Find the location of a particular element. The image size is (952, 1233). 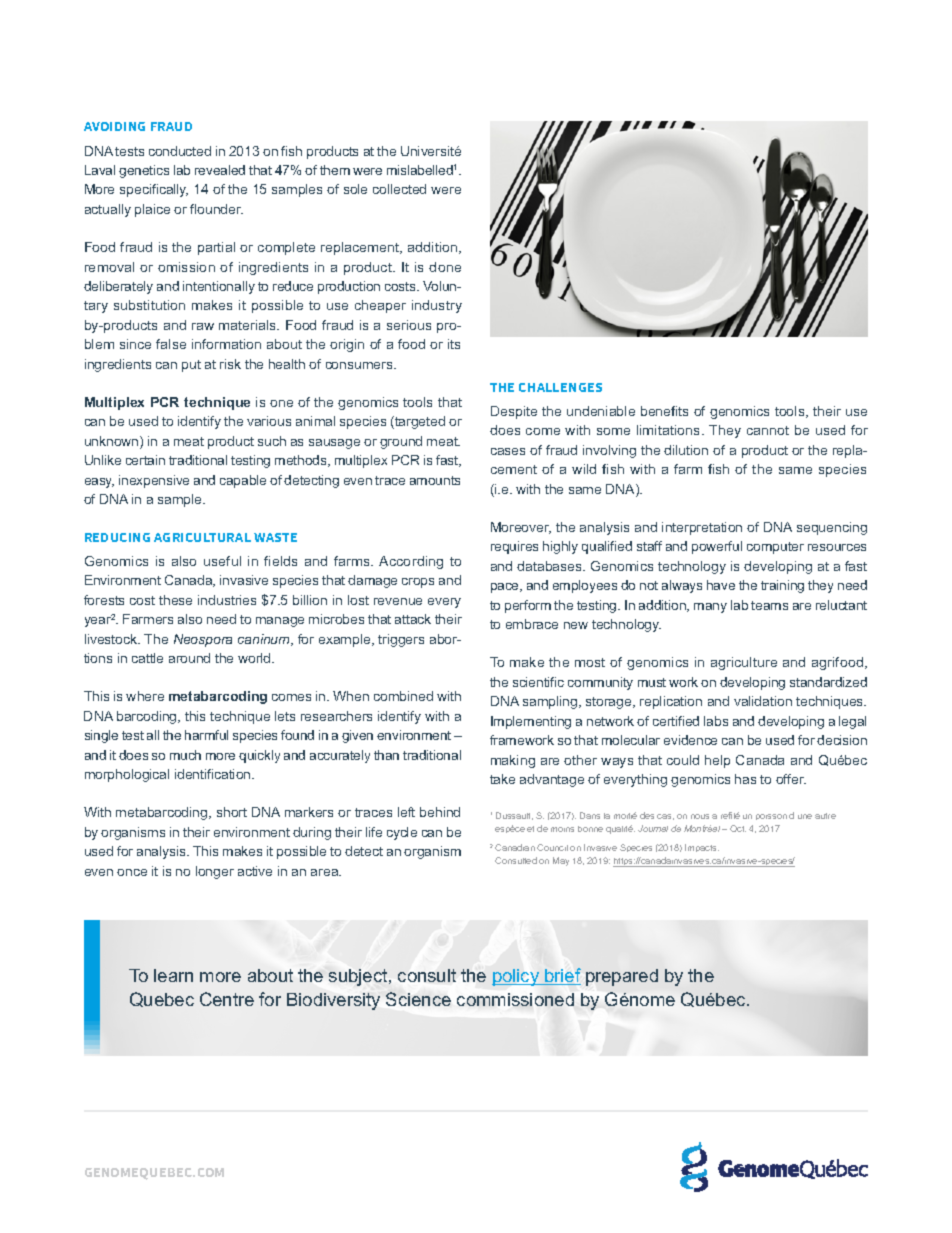

collected is located at coordinates (399, 189).
